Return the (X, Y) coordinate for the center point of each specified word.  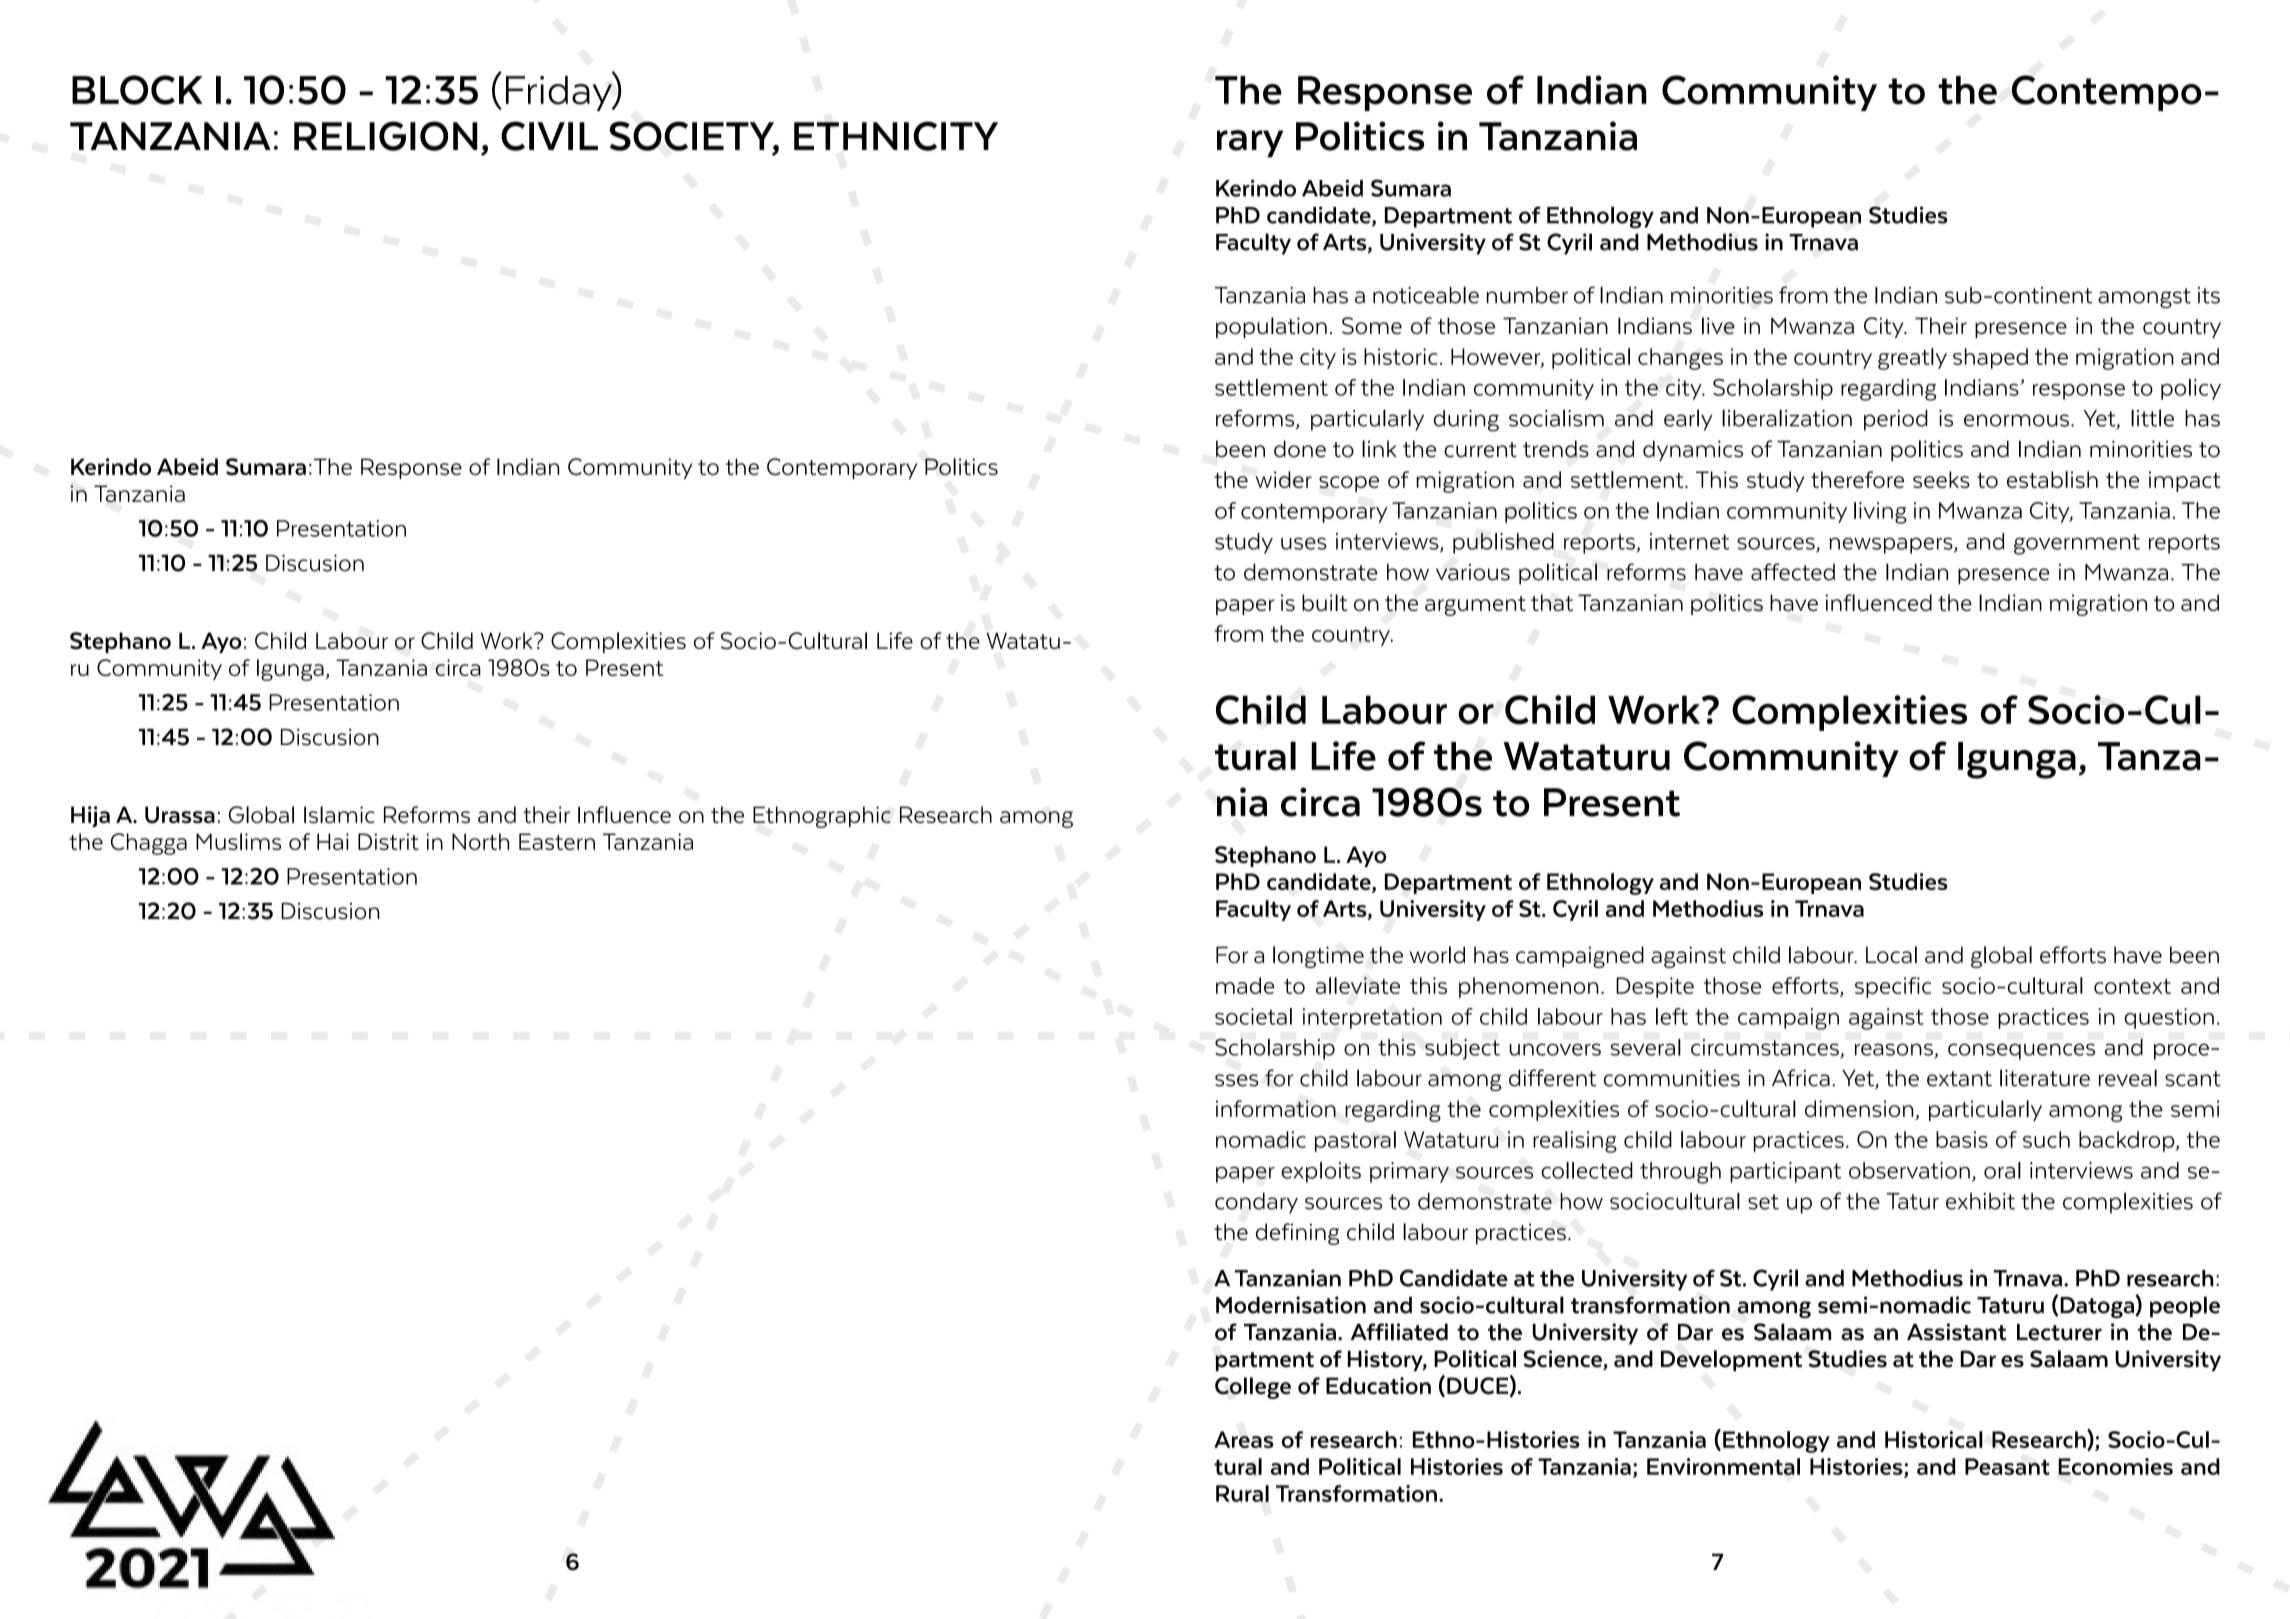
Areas (1244, 1439)
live (1718, 325)
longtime (1318, 957)
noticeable (1426, 295)
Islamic (339, 814)
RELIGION (386, 136)
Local (1891, 955)
